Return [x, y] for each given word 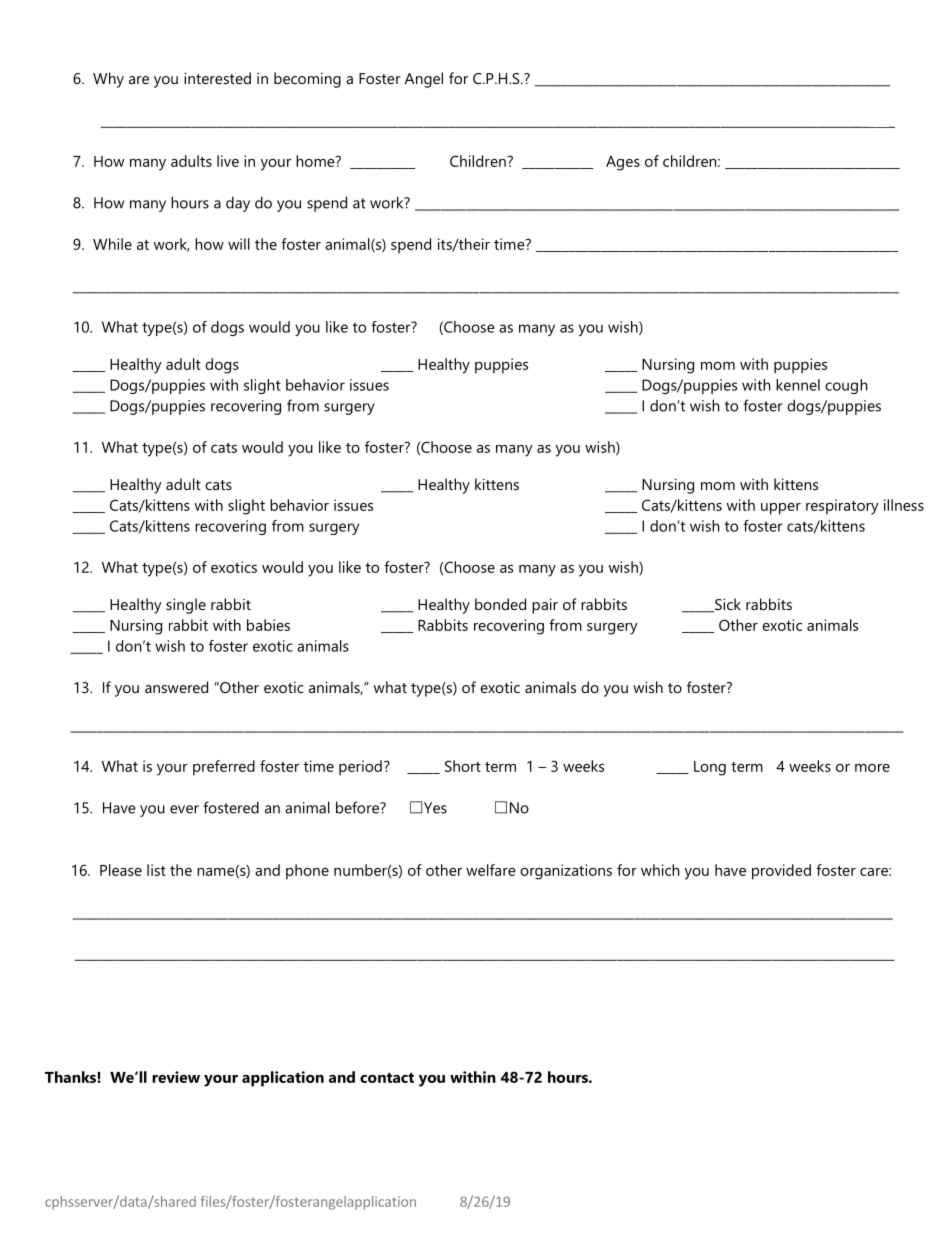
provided [781, 872]
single [186, 606]
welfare [491, 870]
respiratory [842, 507]
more [872, 768]
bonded [500, 604]
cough [846, 386]
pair [545, 606]
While [112, 244]
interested [217, 78]
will [239, 244]
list [156, 870]
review [176, 1077]
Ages [623, 163]
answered [176, 687]
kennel [798, 385]
